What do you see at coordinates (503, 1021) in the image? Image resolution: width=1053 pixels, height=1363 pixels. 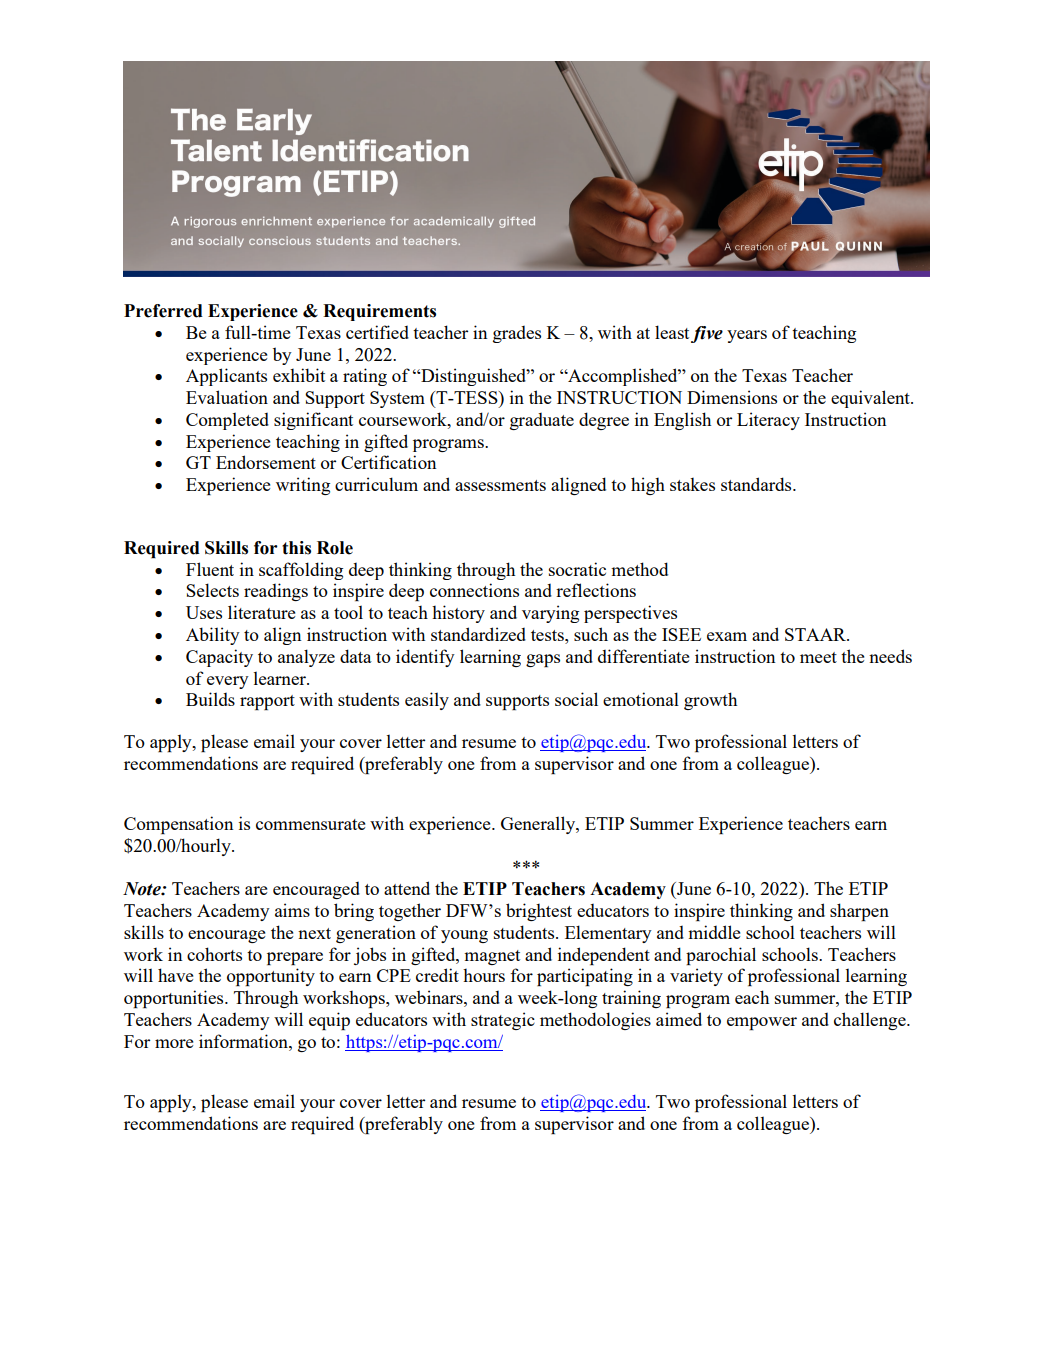 I see `strategic` at bounding box center [503, 1021].
